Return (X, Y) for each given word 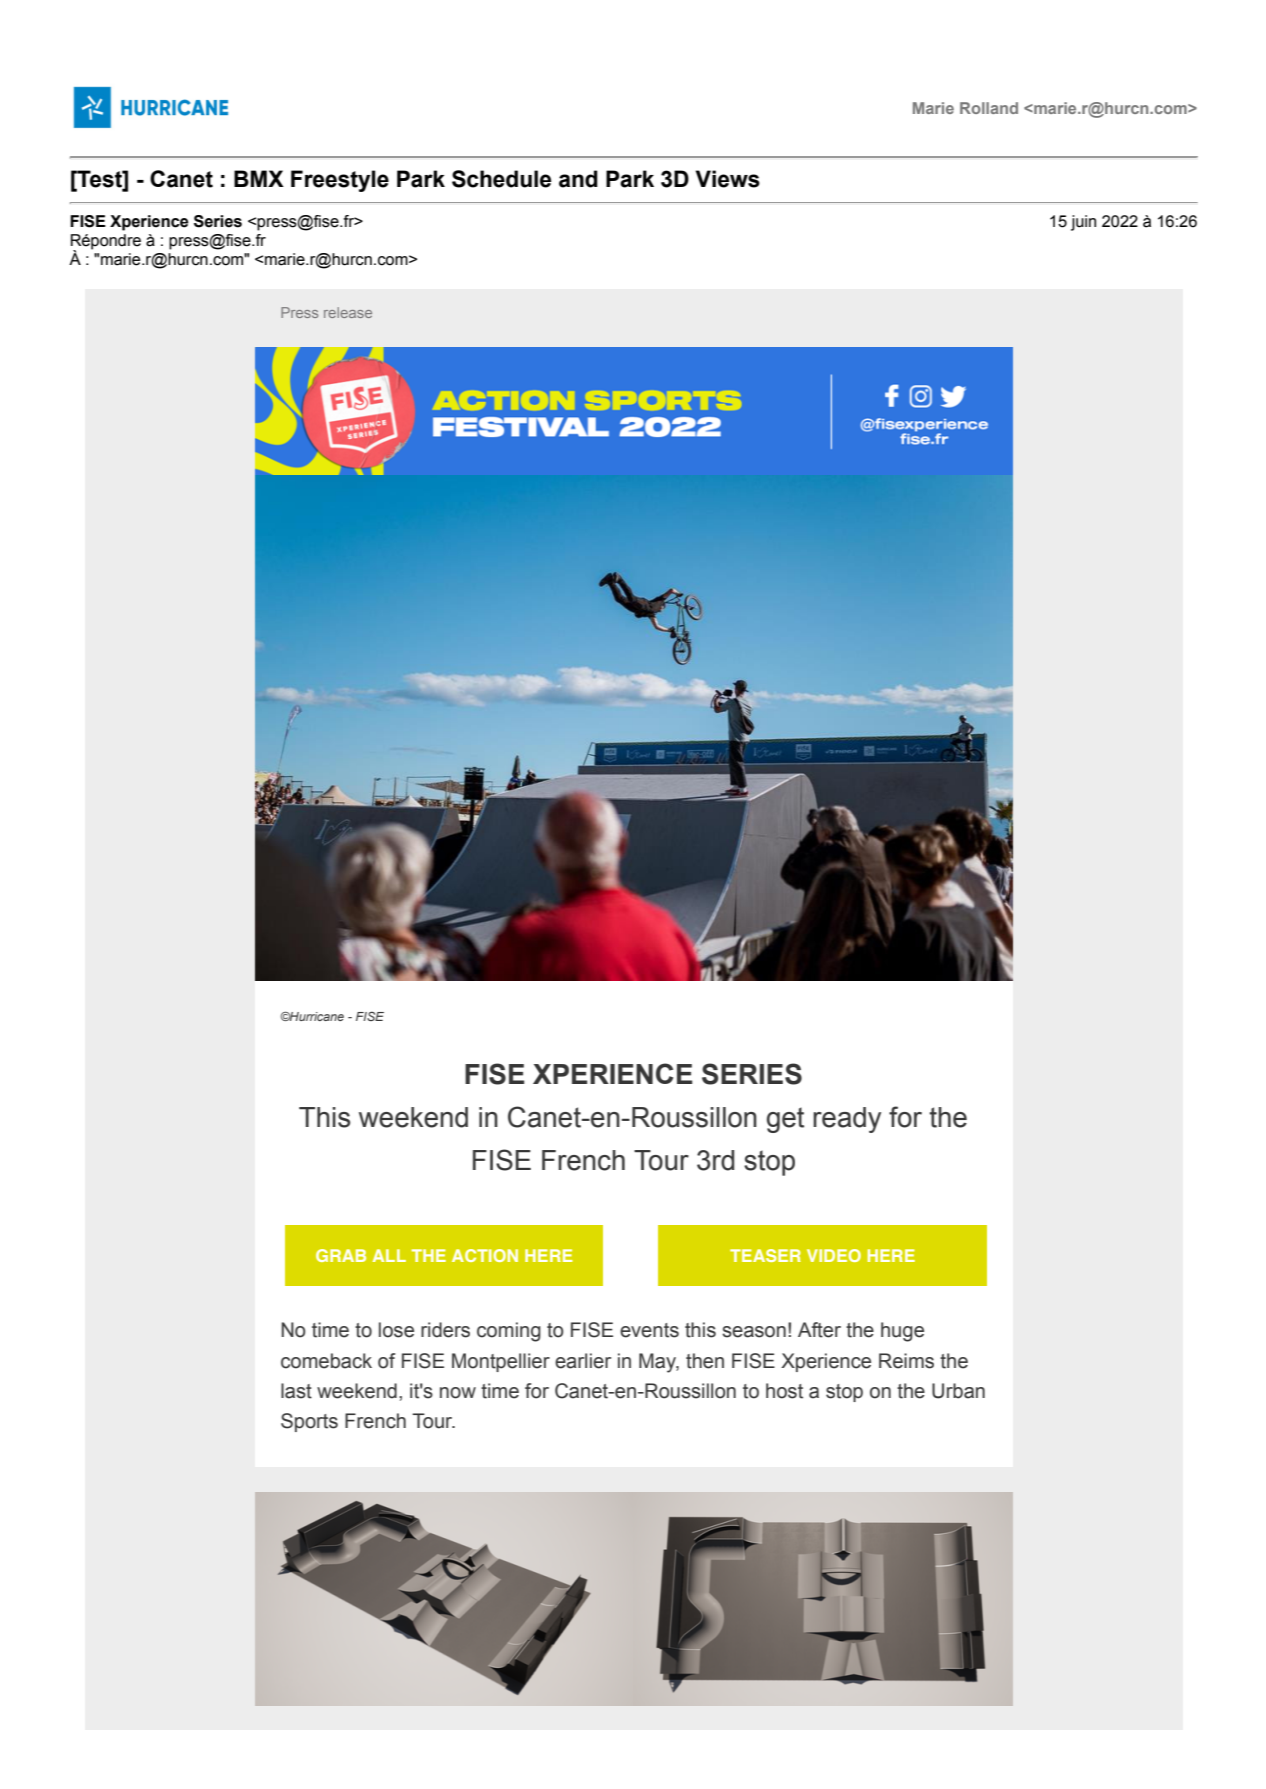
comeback (326, 1361)
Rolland (989, 108)
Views (727, 179)
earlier (583, 1361)
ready (847, 1120)
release (348, 312)
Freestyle (340, 181)
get (785, 1120)
